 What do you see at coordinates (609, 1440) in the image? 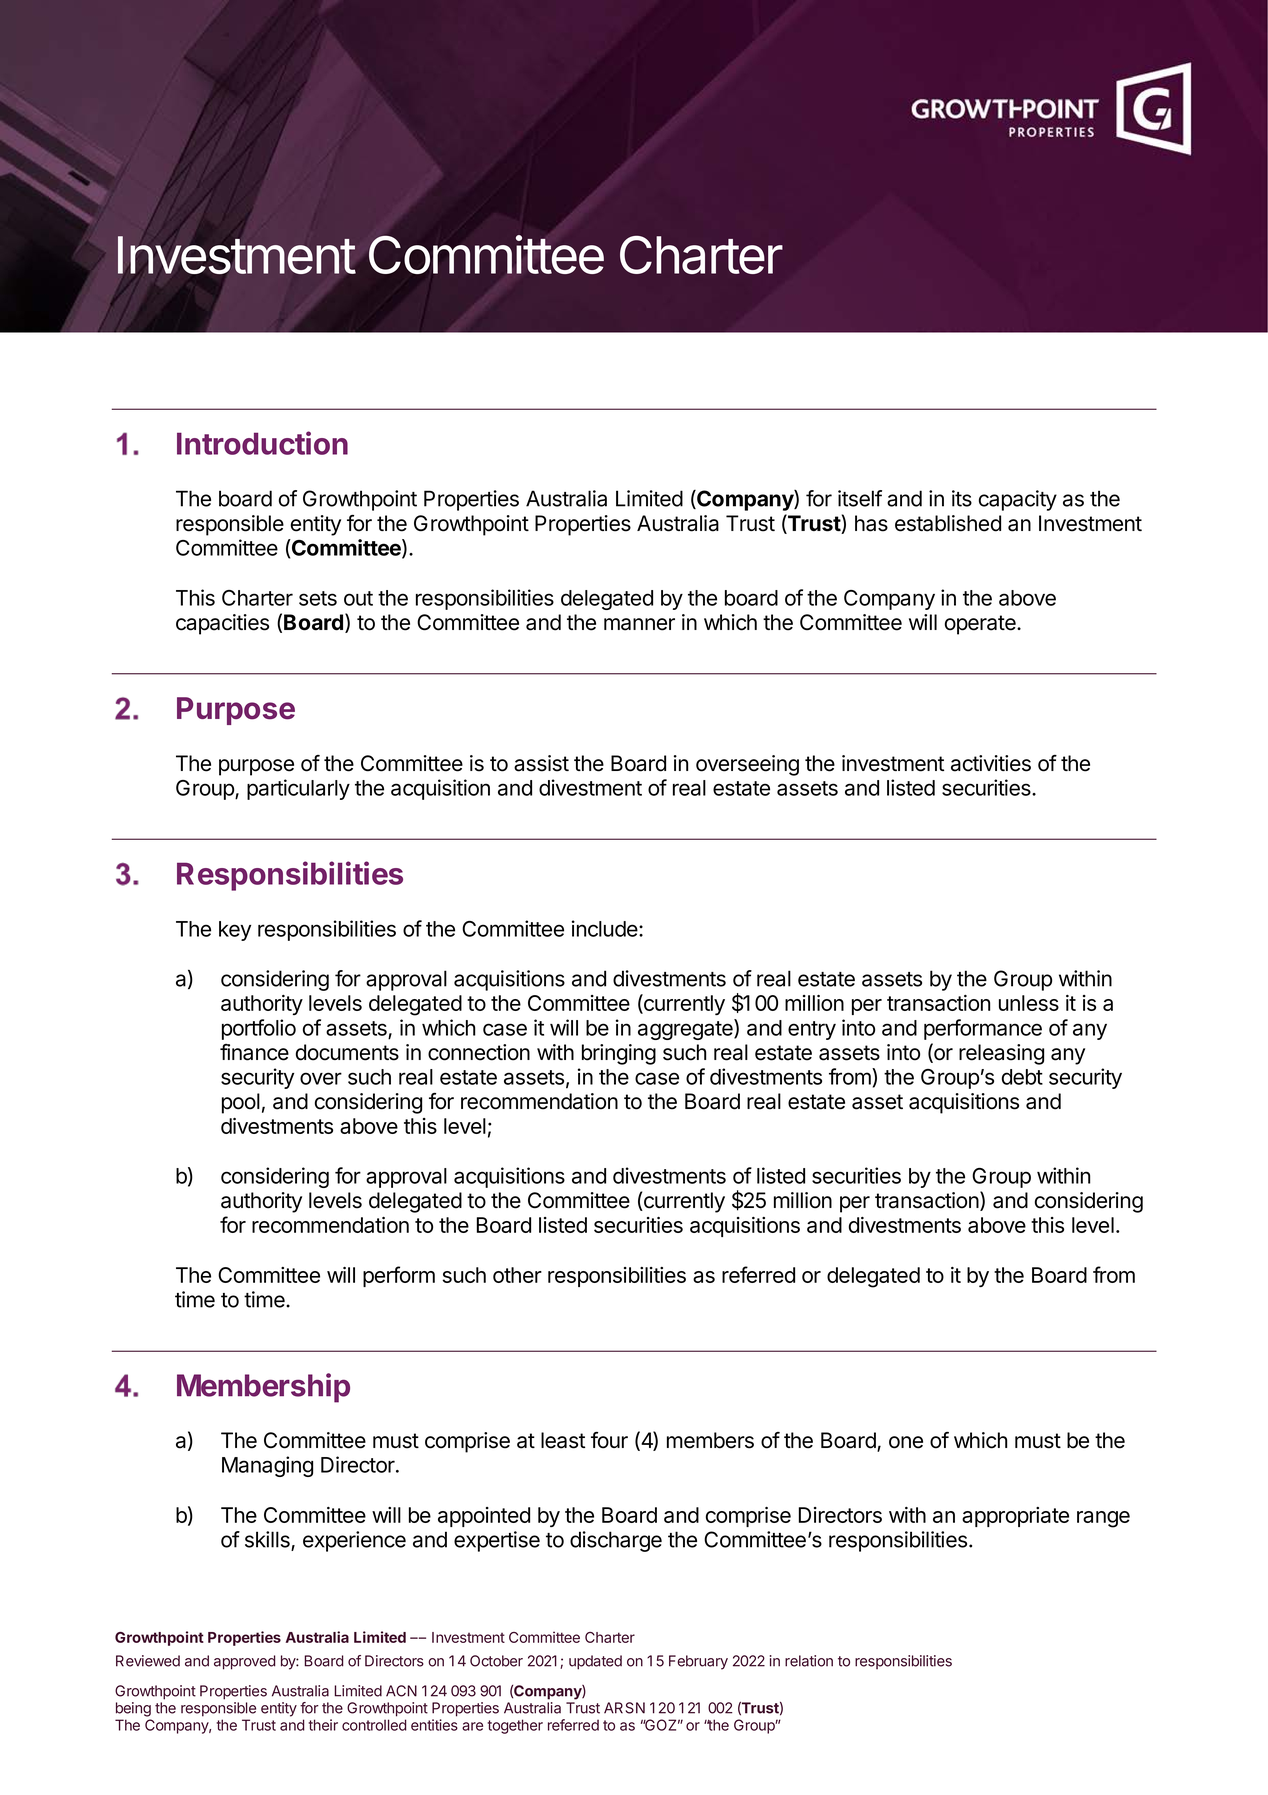
I see `four` at bounding box center [609, 1440].
